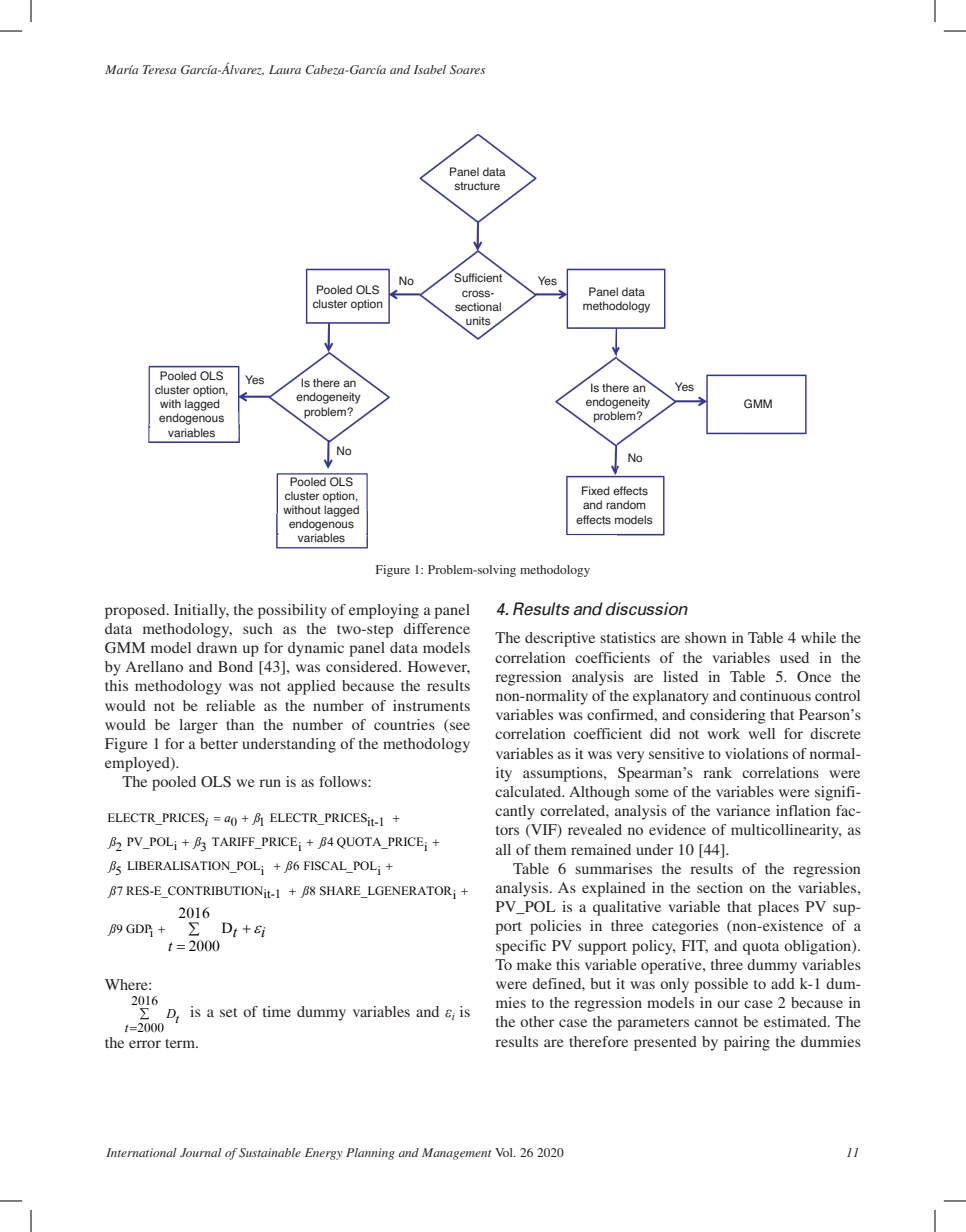 The image size is (966, 1232). What do you see at coordinates (436, 628) in the screenshot?
I see `difference` at bounding box center [436, 628].
